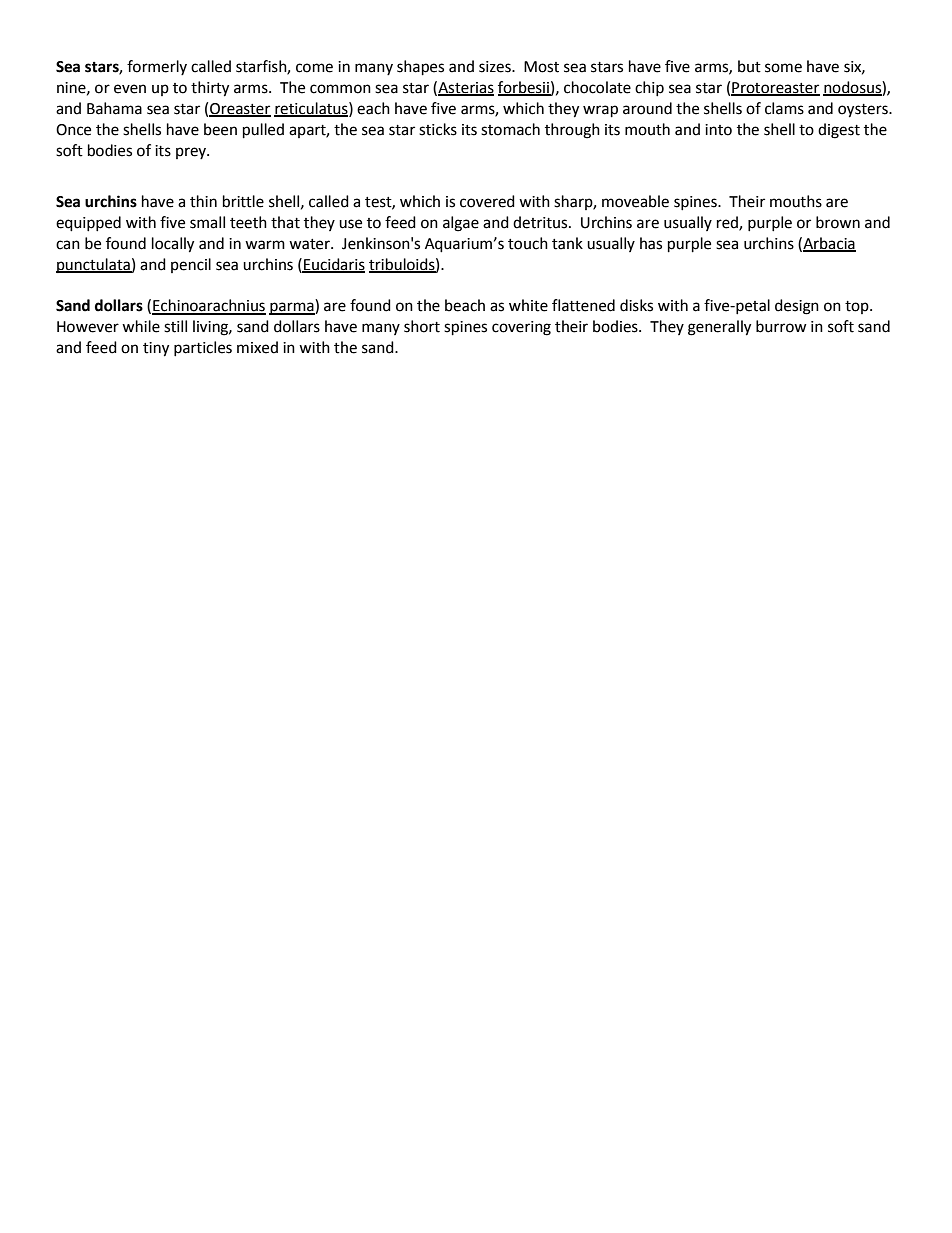  Describe the element at coordinates (157, 67) in the screenshot. I see `formerly` at that location.
